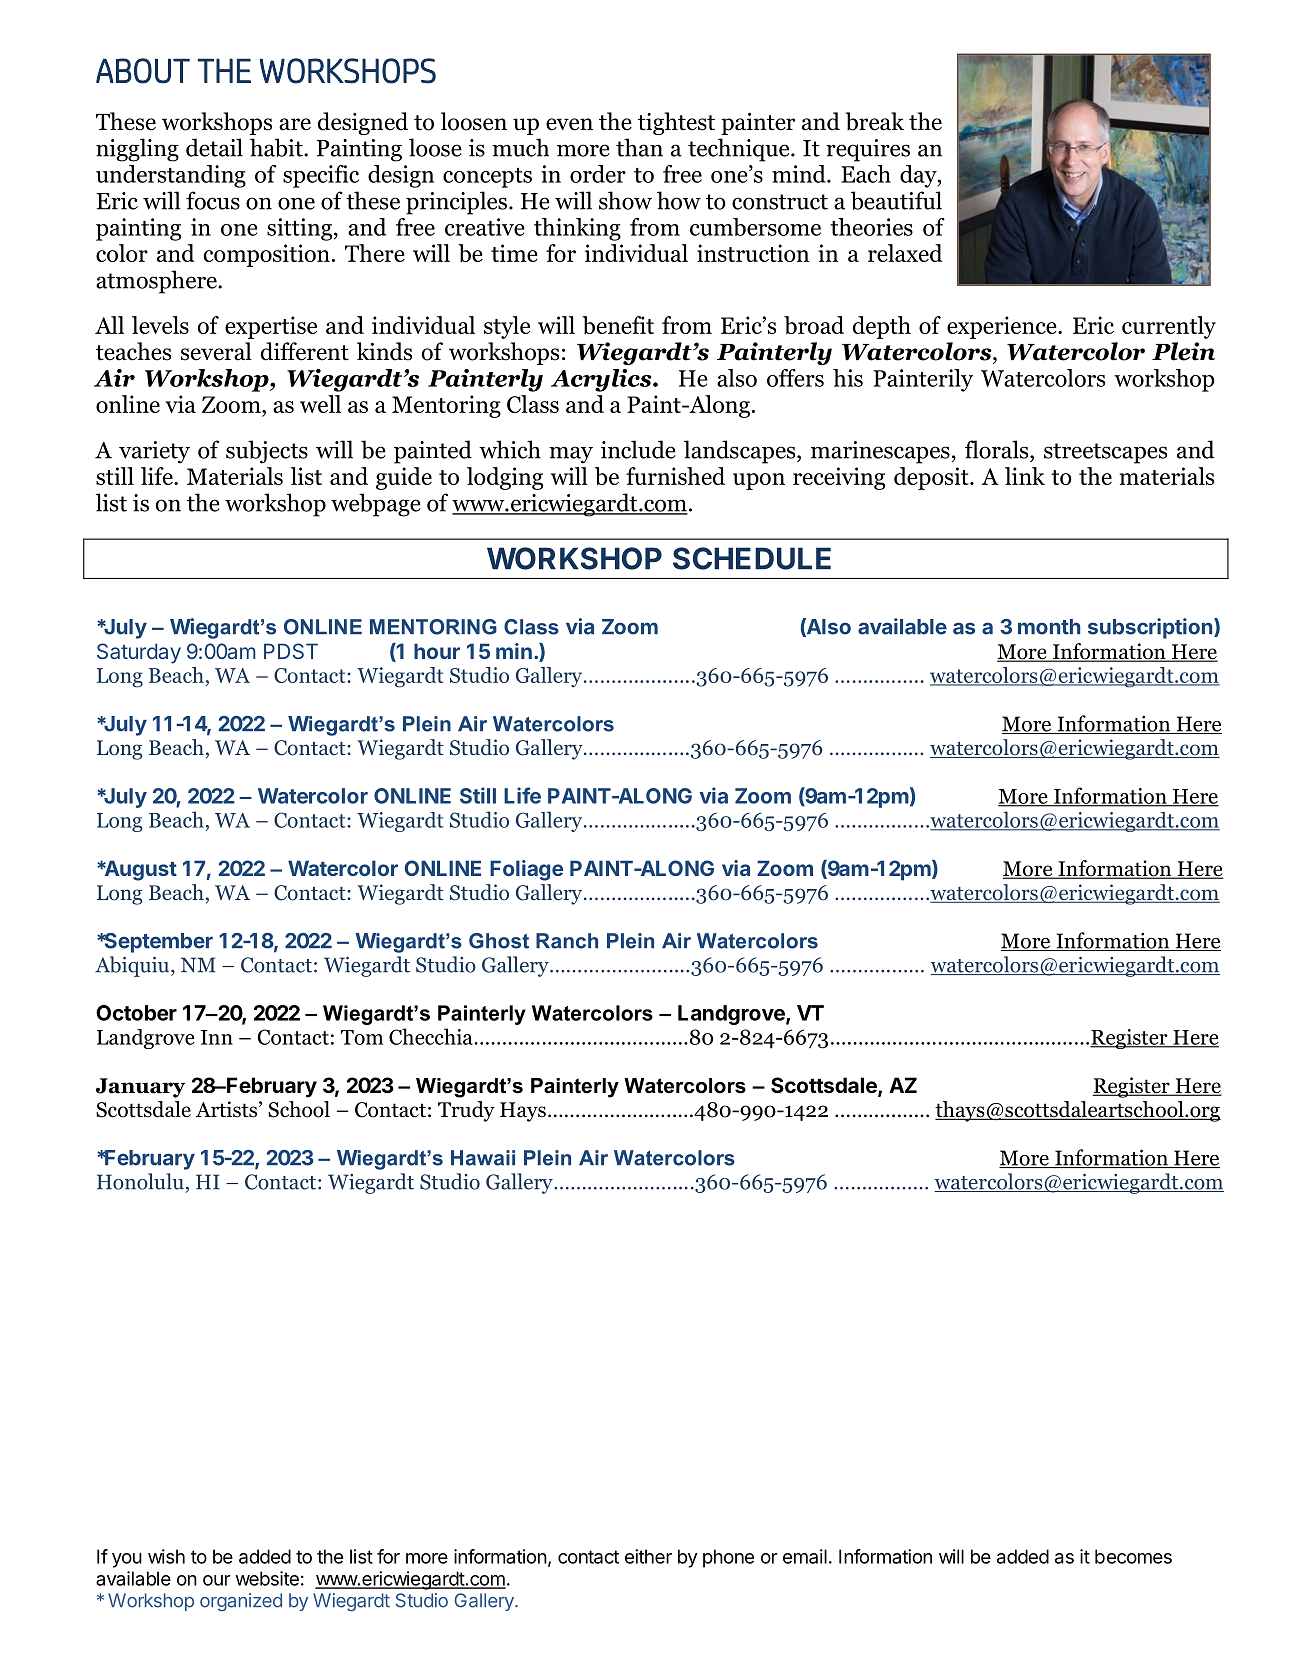  I want to click on either, so click(648, 1556).
